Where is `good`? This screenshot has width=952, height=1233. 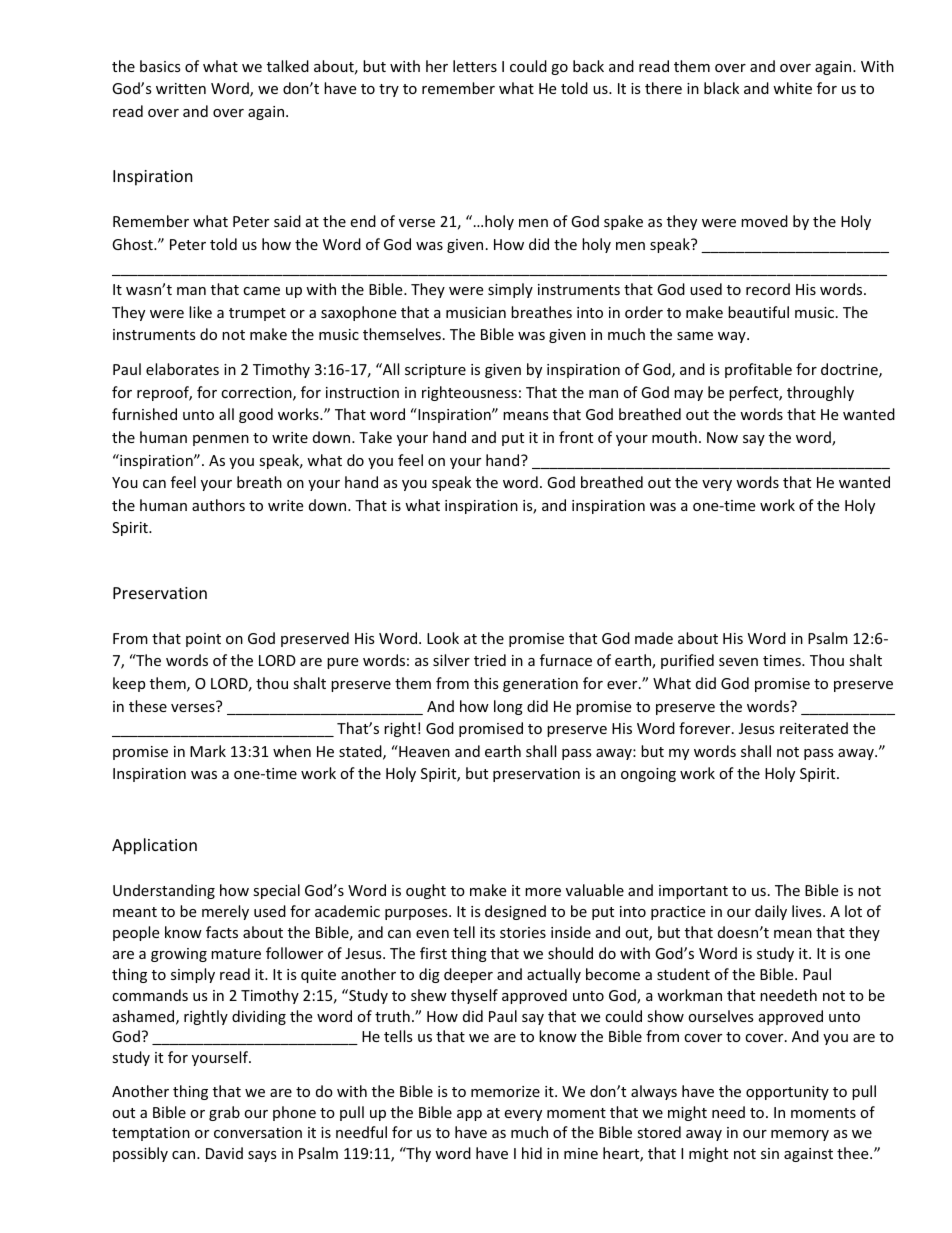 good is located at coordinates (256, 415).
